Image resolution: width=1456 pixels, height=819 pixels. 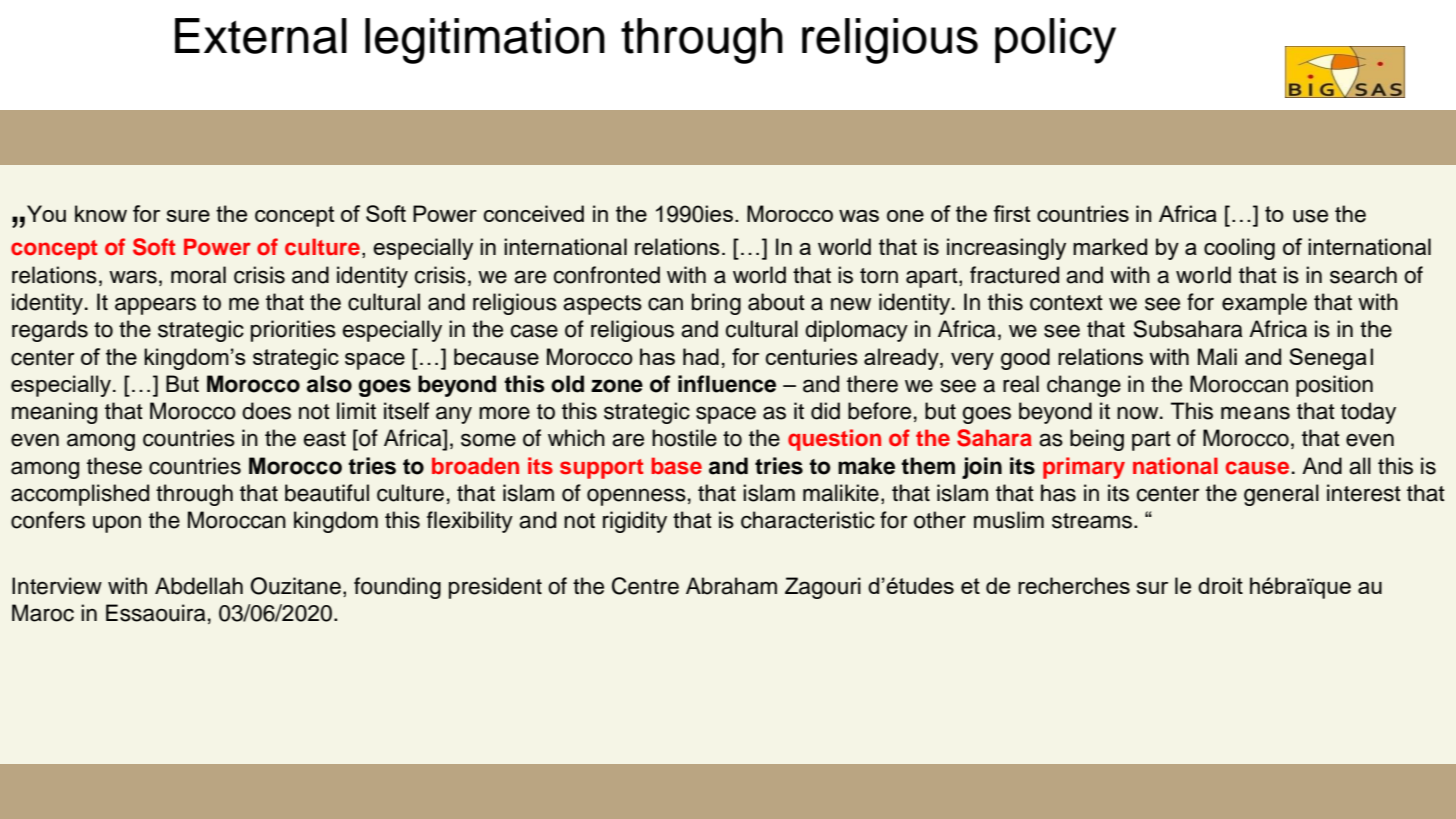 I want to click on Abraham, so click(x=731, y=586).
